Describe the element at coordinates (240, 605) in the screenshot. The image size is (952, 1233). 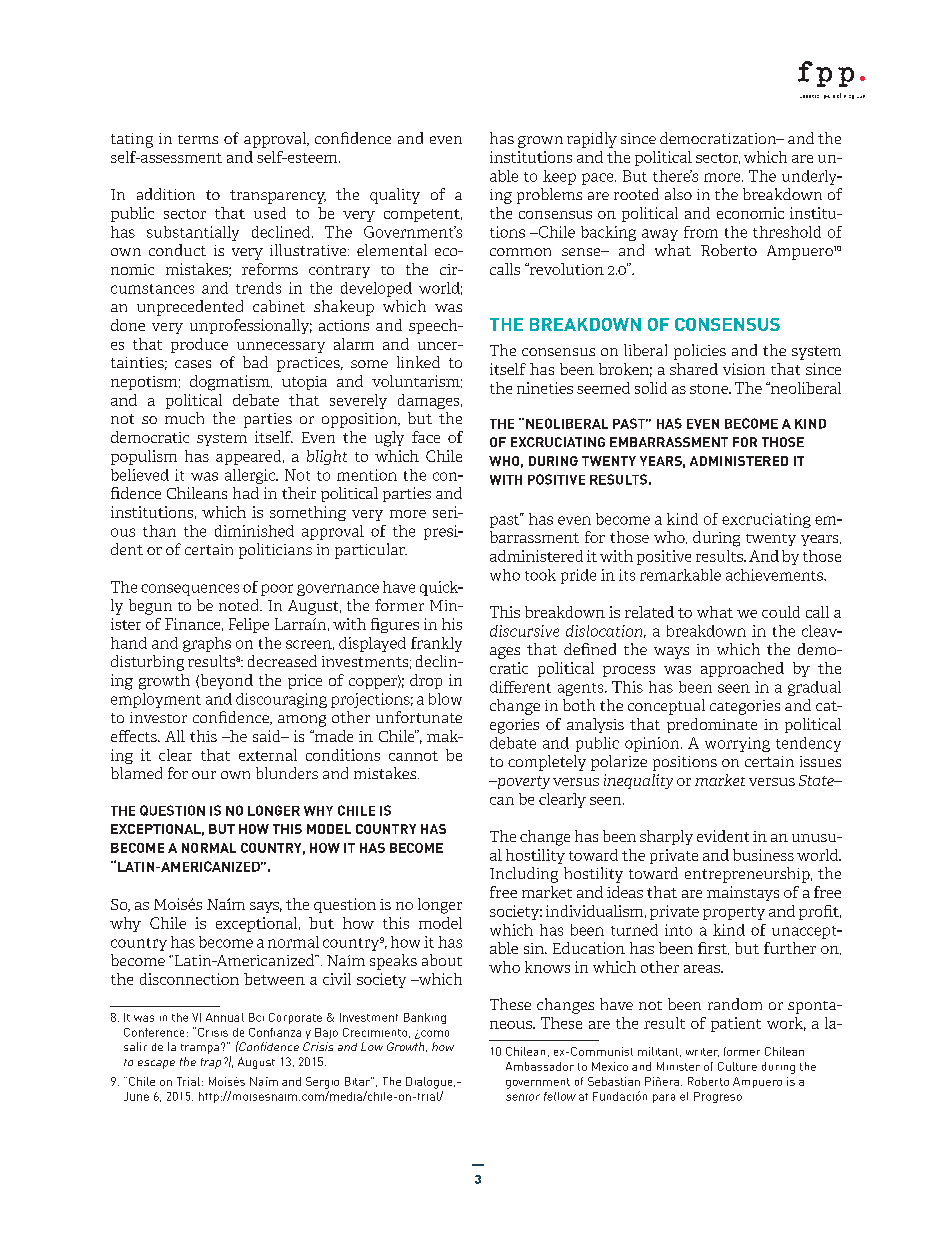
I see `noted` at that location.
